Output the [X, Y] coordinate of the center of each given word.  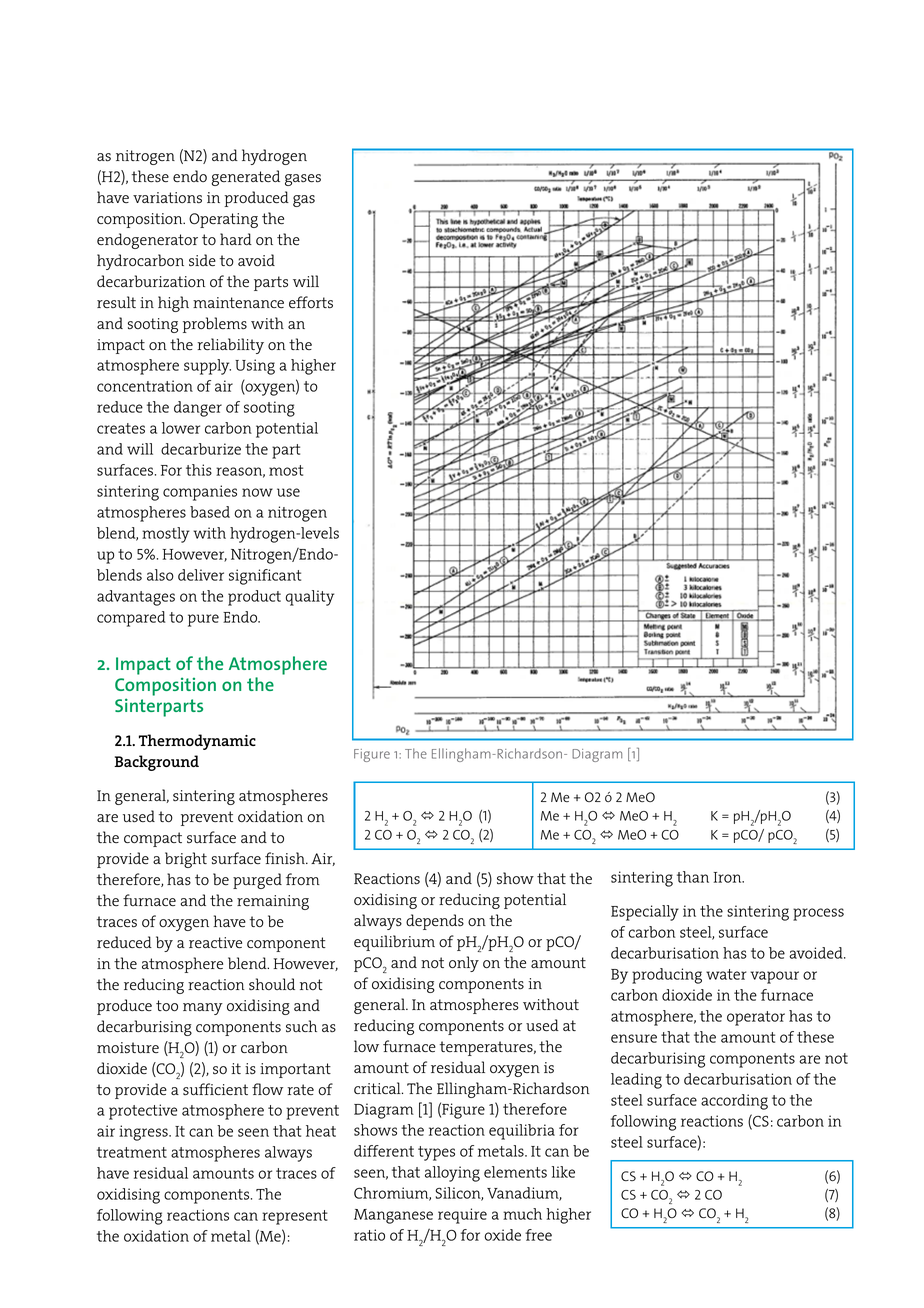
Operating [223, 220]
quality [310, 598]
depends [435, 922]
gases [303, 180]
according [734, 1102]
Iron [729, 877]
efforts [311, 302]
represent [295, 1217]
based [210, 512]
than [693, 877]
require [462, 1216]
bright [186, 860]
